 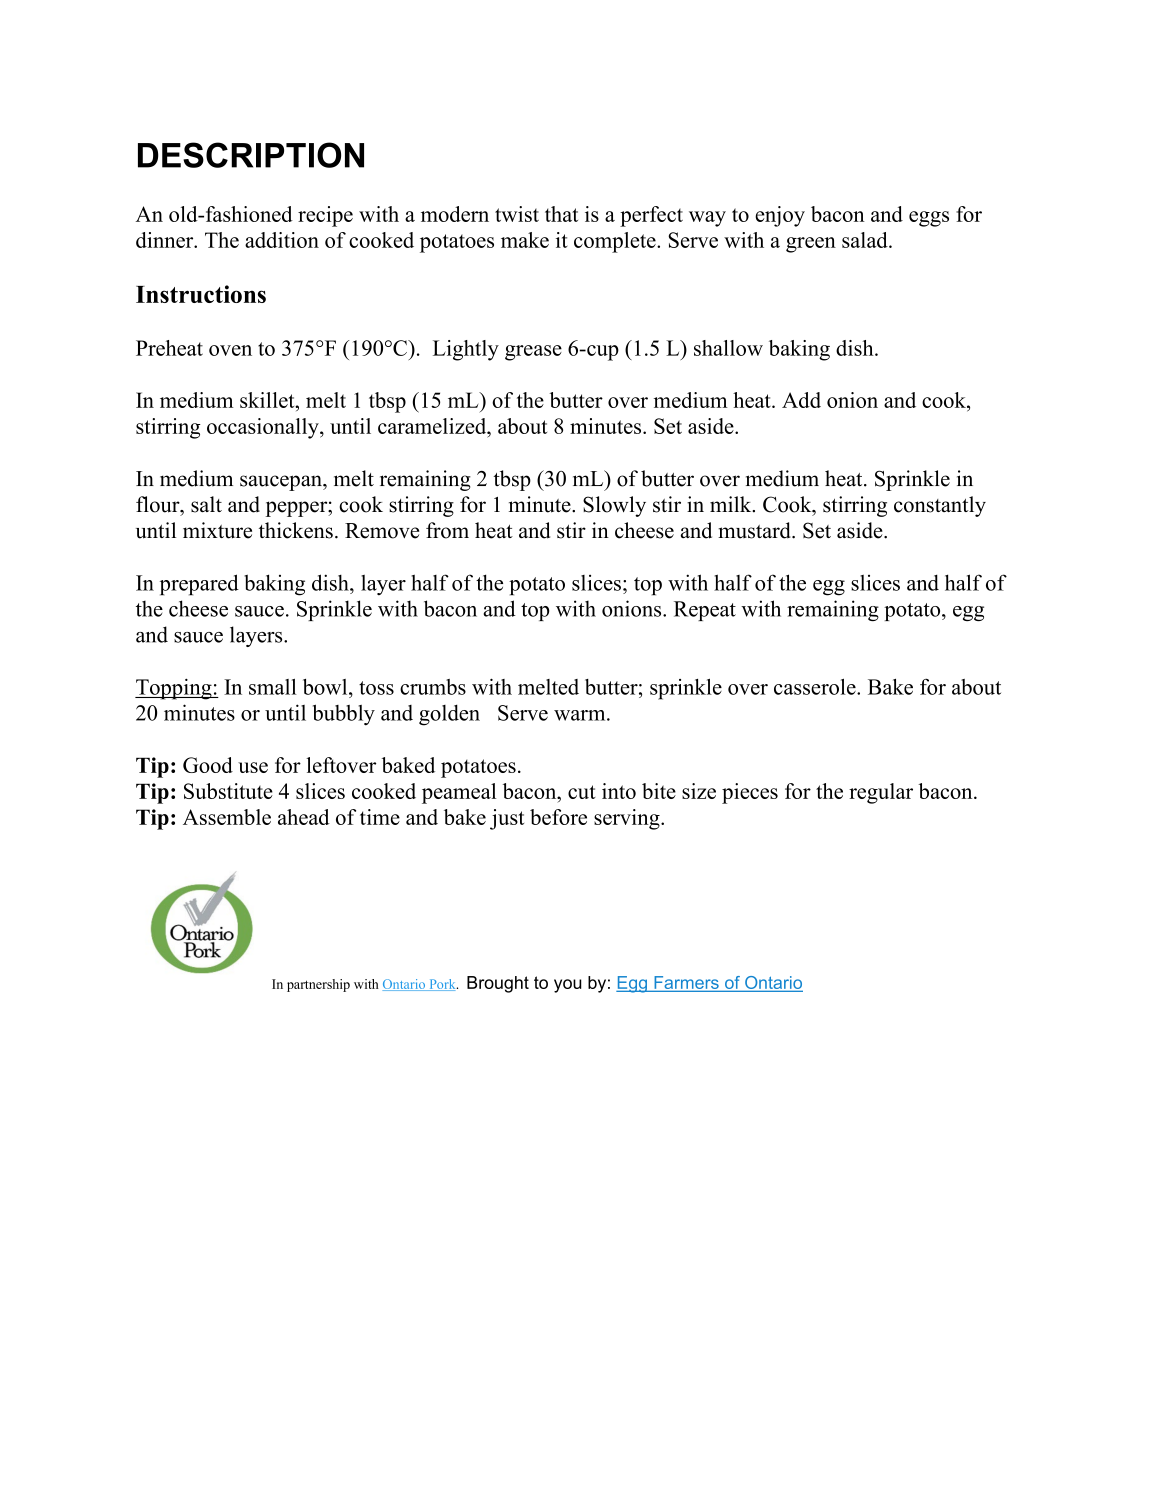 I want to click on caramelized, so click(x=433, y=426).
